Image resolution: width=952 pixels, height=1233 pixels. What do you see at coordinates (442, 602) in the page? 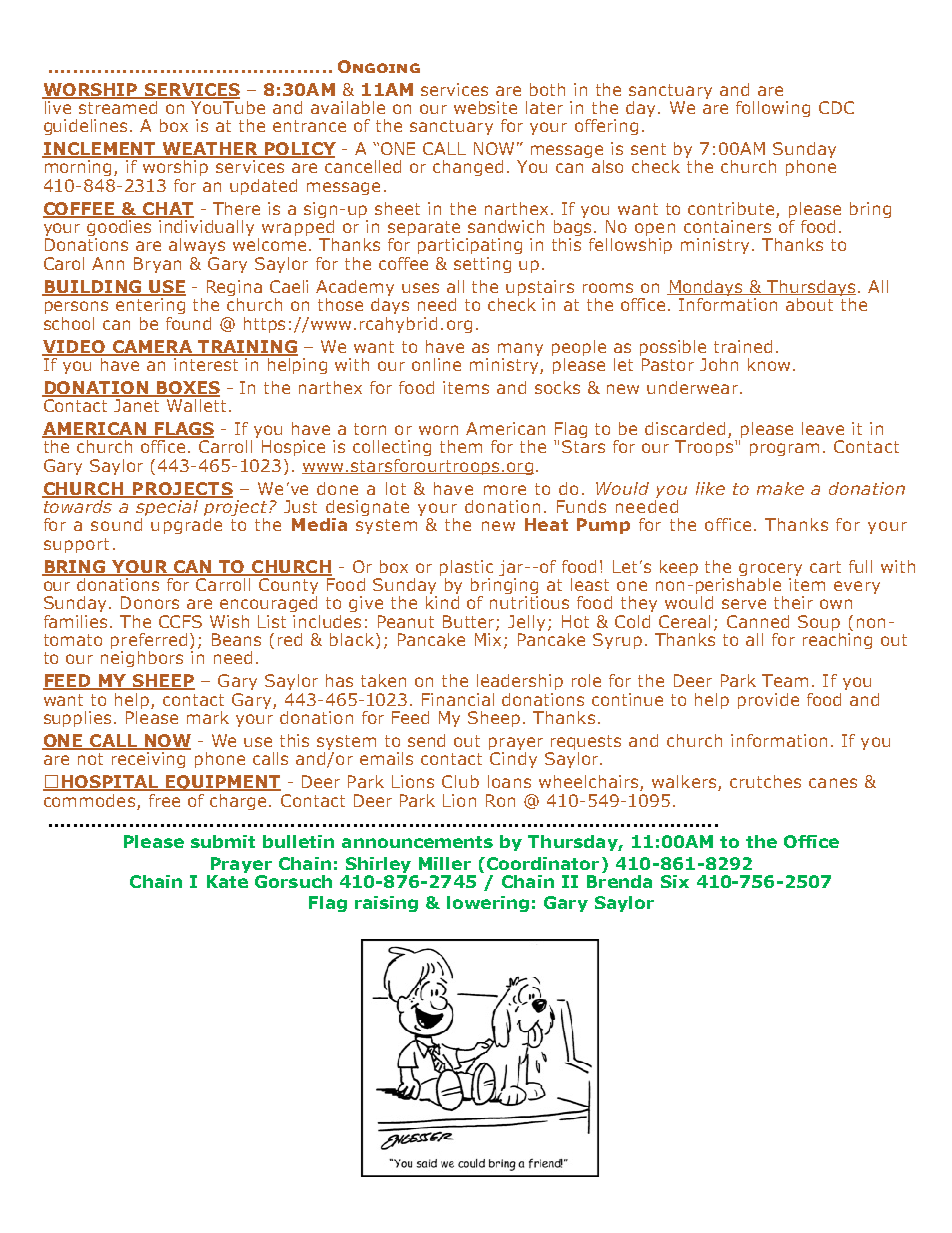
I see `kind` at bounding box center [442, 602].
